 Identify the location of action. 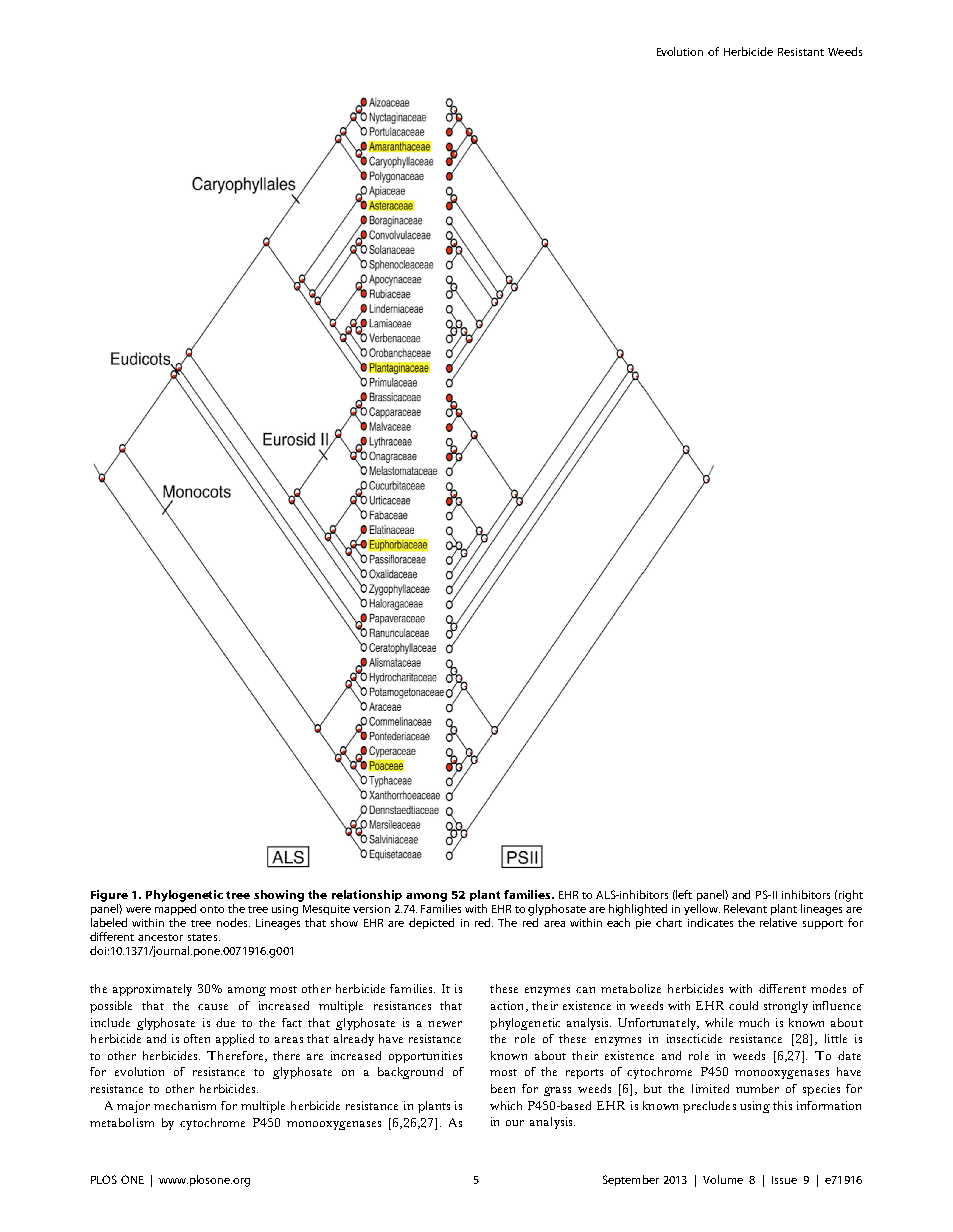
(509, 1006).
